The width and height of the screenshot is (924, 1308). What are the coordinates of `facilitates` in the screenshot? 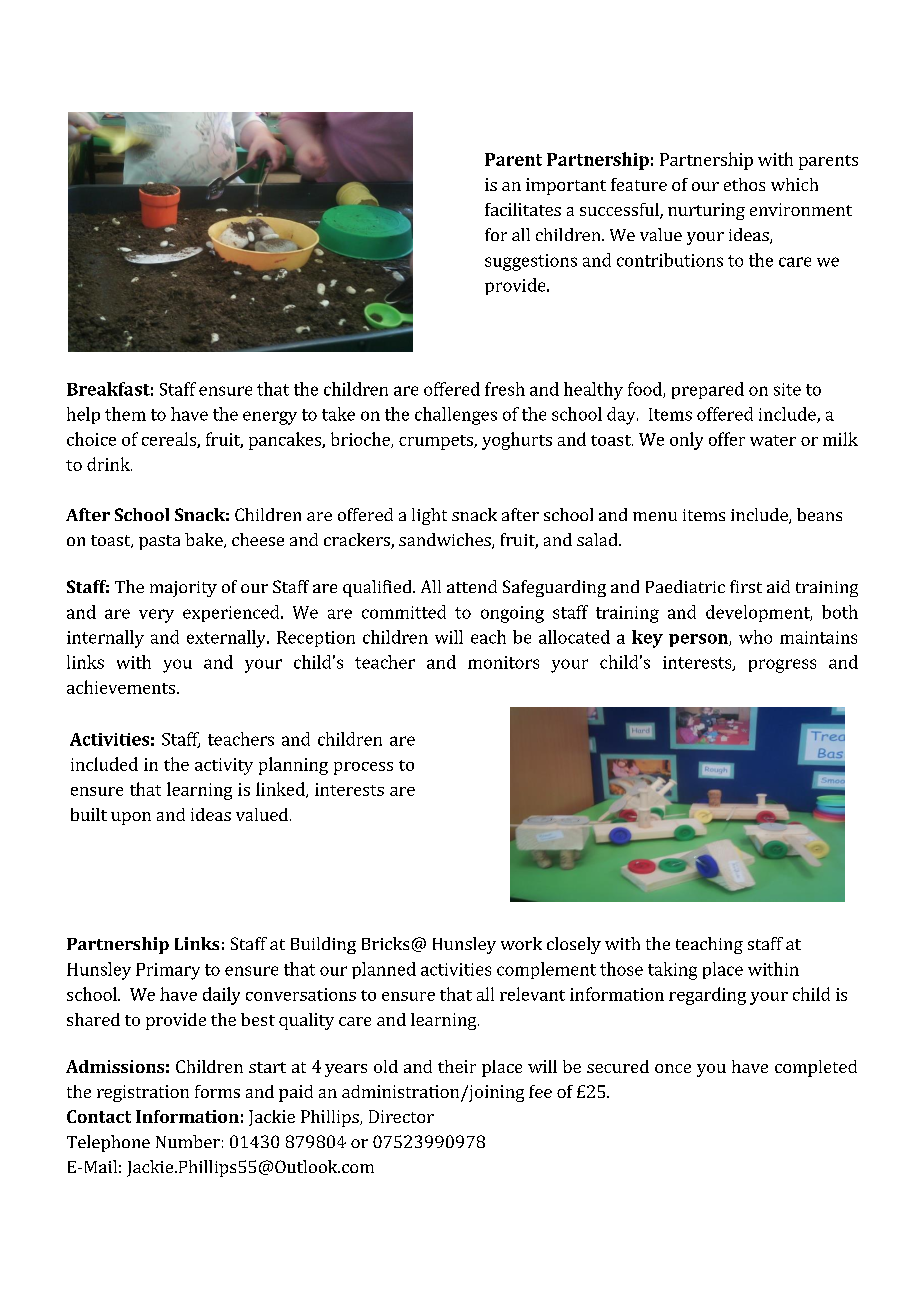 It's located at (523, 209).
